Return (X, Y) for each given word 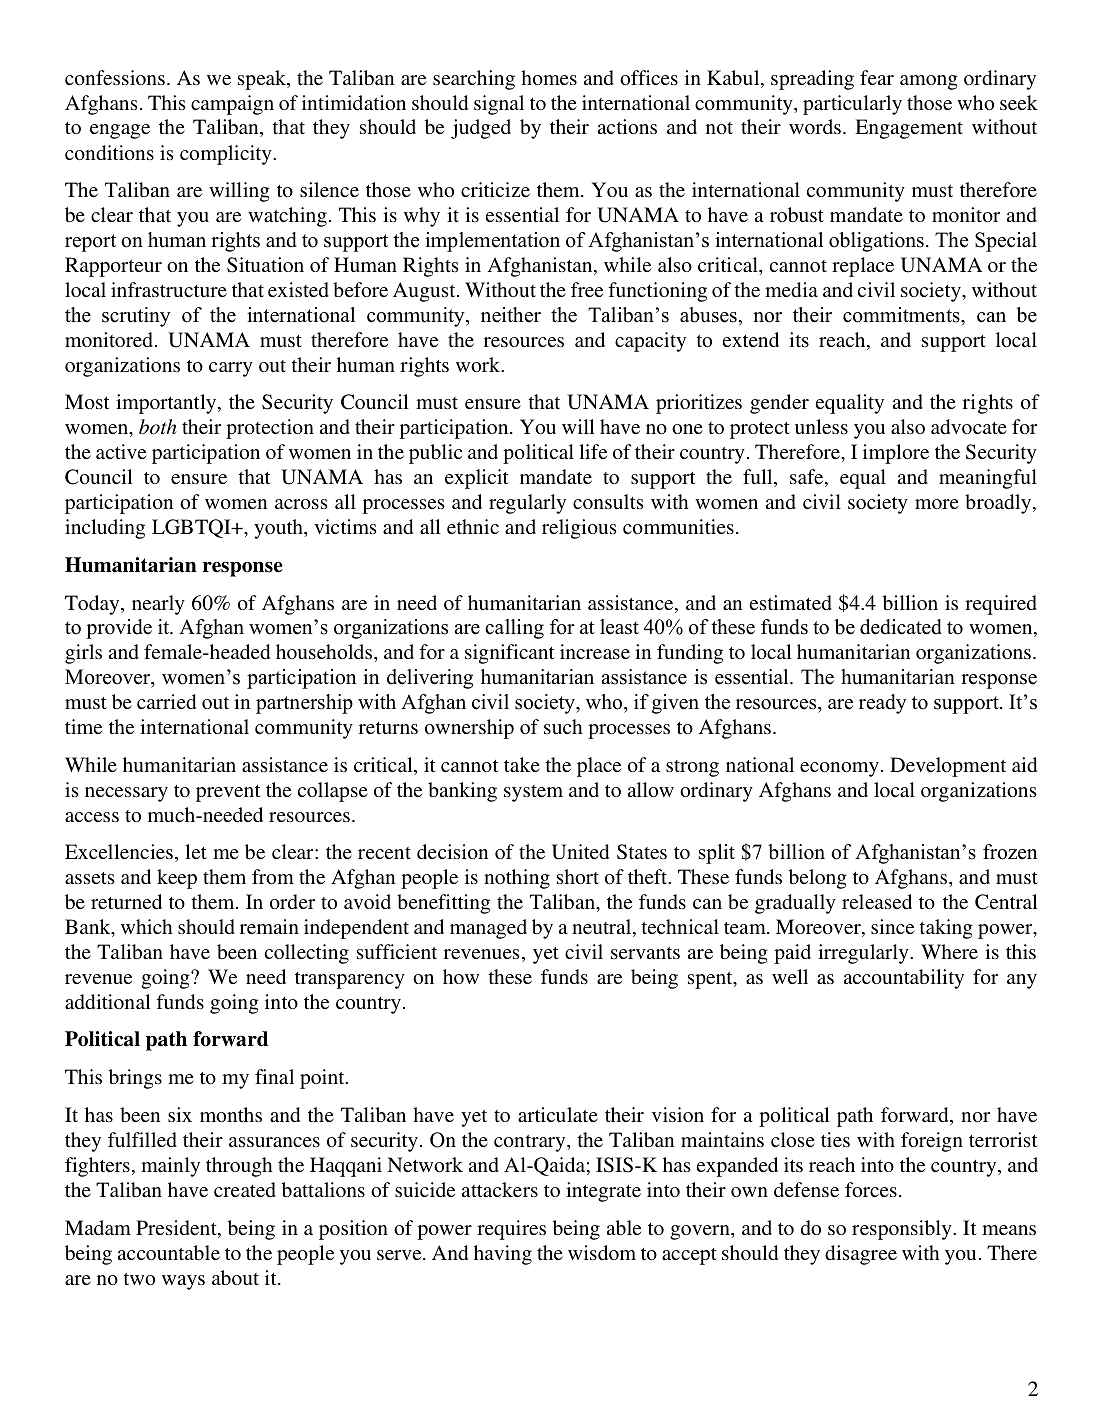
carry (231, 369)
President (177, 1229)
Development (948, 767)
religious (579, 529)
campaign (232, 105)
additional (108, 1001)
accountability (904, 979)
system (533, 793)
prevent (228, 793)
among (929, 82)
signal (499, 105)
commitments (902, 315)
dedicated (901, 627)
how (461, 976)
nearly (158, 605)
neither (511, 315)
